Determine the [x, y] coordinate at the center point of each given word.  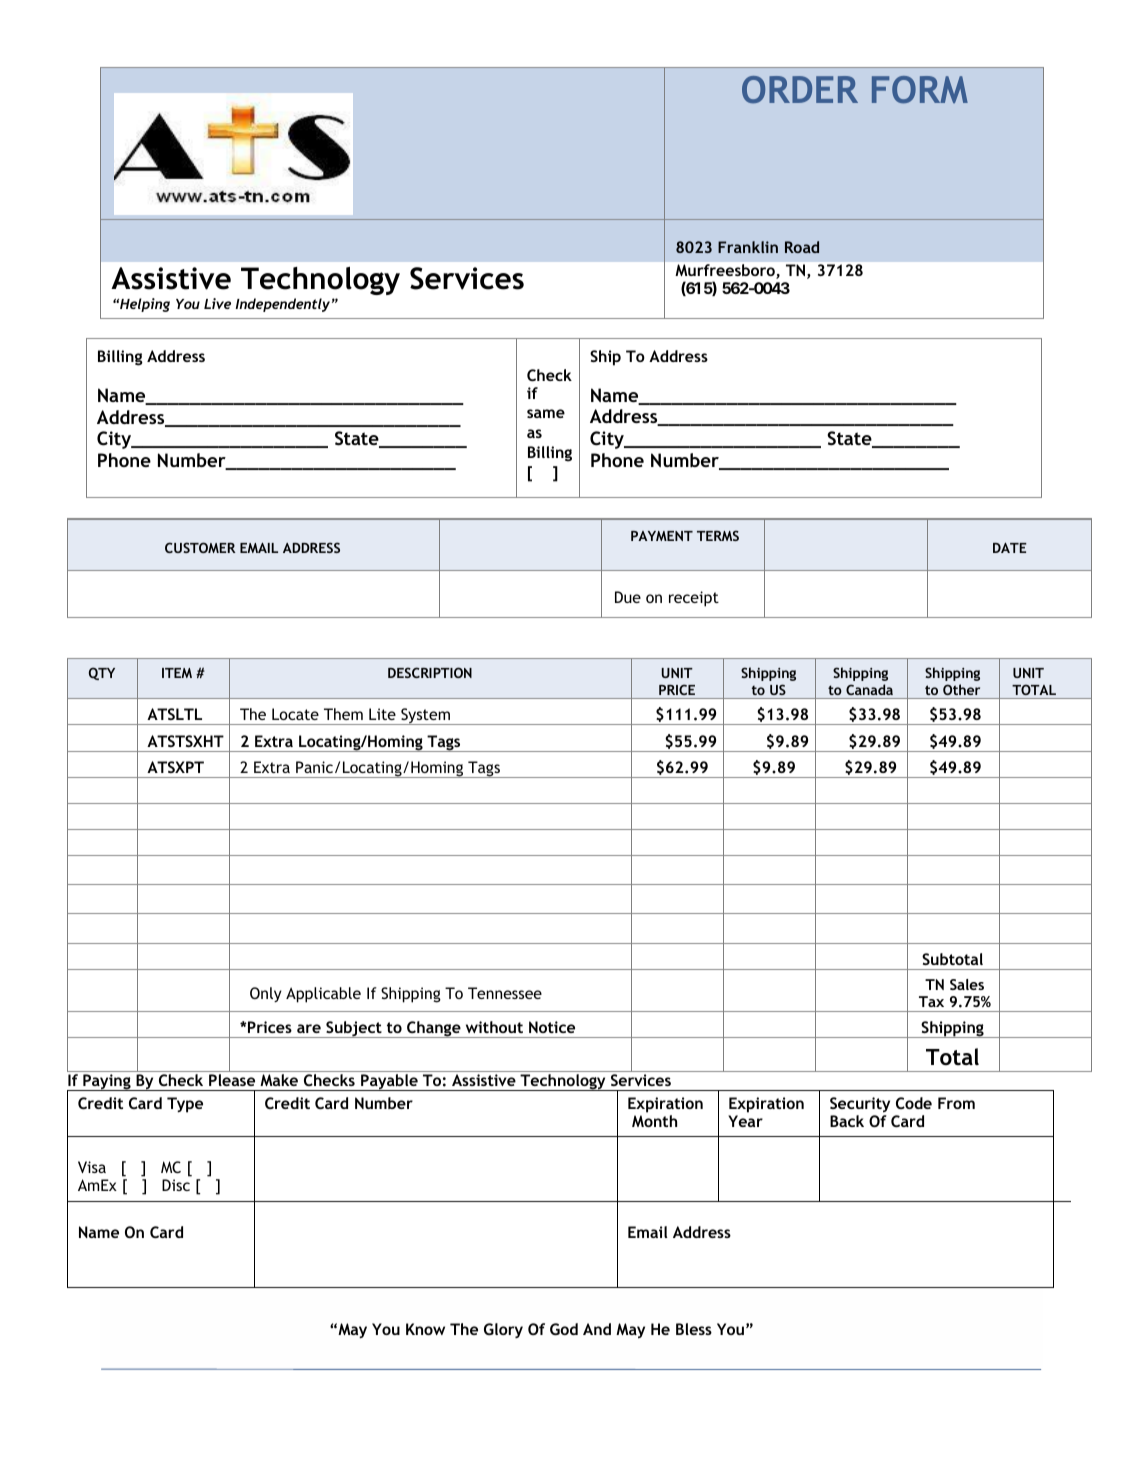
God [564, 1329]
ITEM [177, 673]
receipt [694, 599]
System [425, 716]
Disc [176, 1185]
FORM [920, 90]
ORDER [800, 90]
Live [217, 303]
